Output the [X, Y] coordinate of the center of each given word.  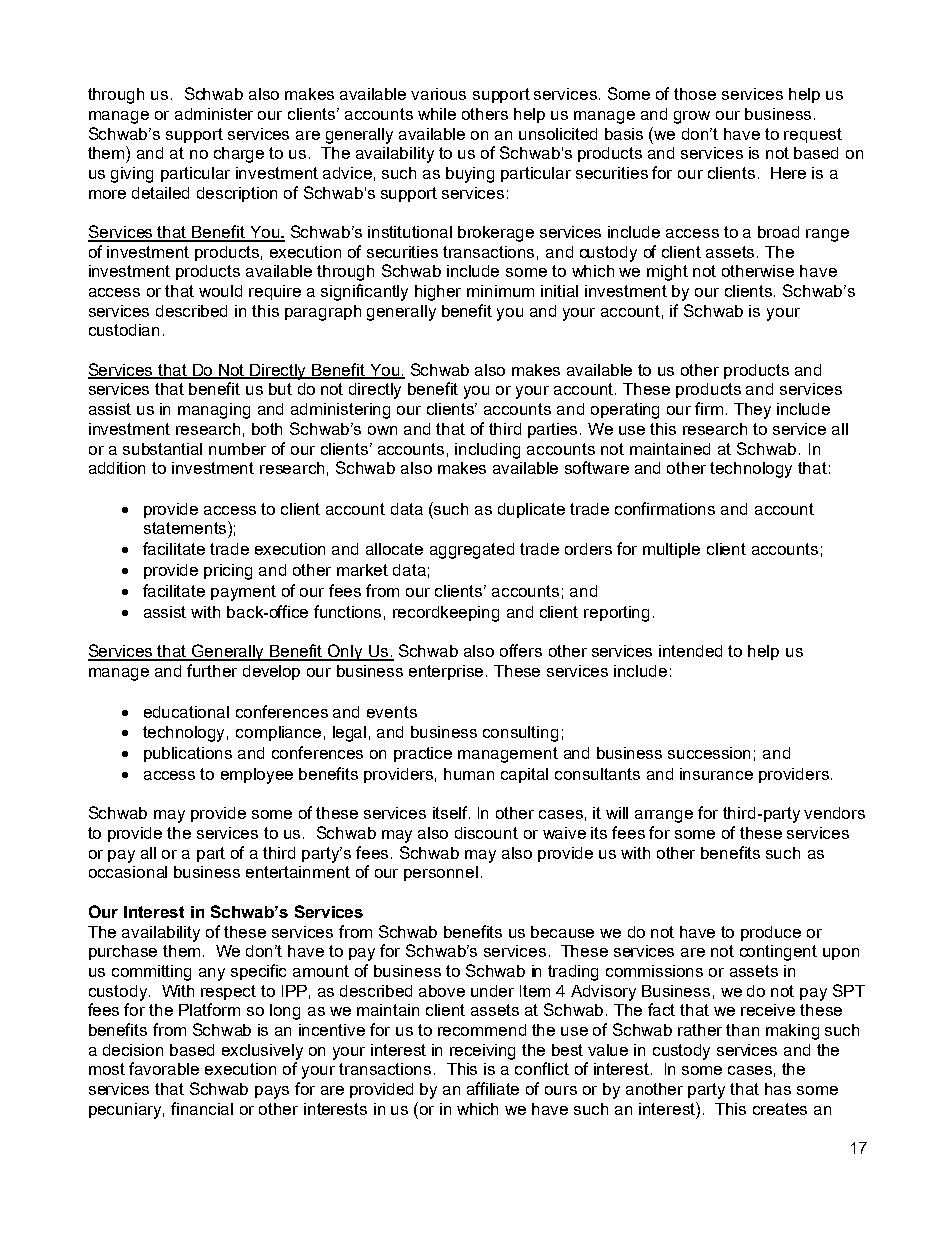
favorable [164, 1068]
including [487, 451]
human [469, 774]
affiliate [493, 1088]
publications [188, 754]
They [752, 411]
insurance [716, 774]
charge [239, 155]
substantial [162, 449]
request [813, 135]
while [437, 114]
